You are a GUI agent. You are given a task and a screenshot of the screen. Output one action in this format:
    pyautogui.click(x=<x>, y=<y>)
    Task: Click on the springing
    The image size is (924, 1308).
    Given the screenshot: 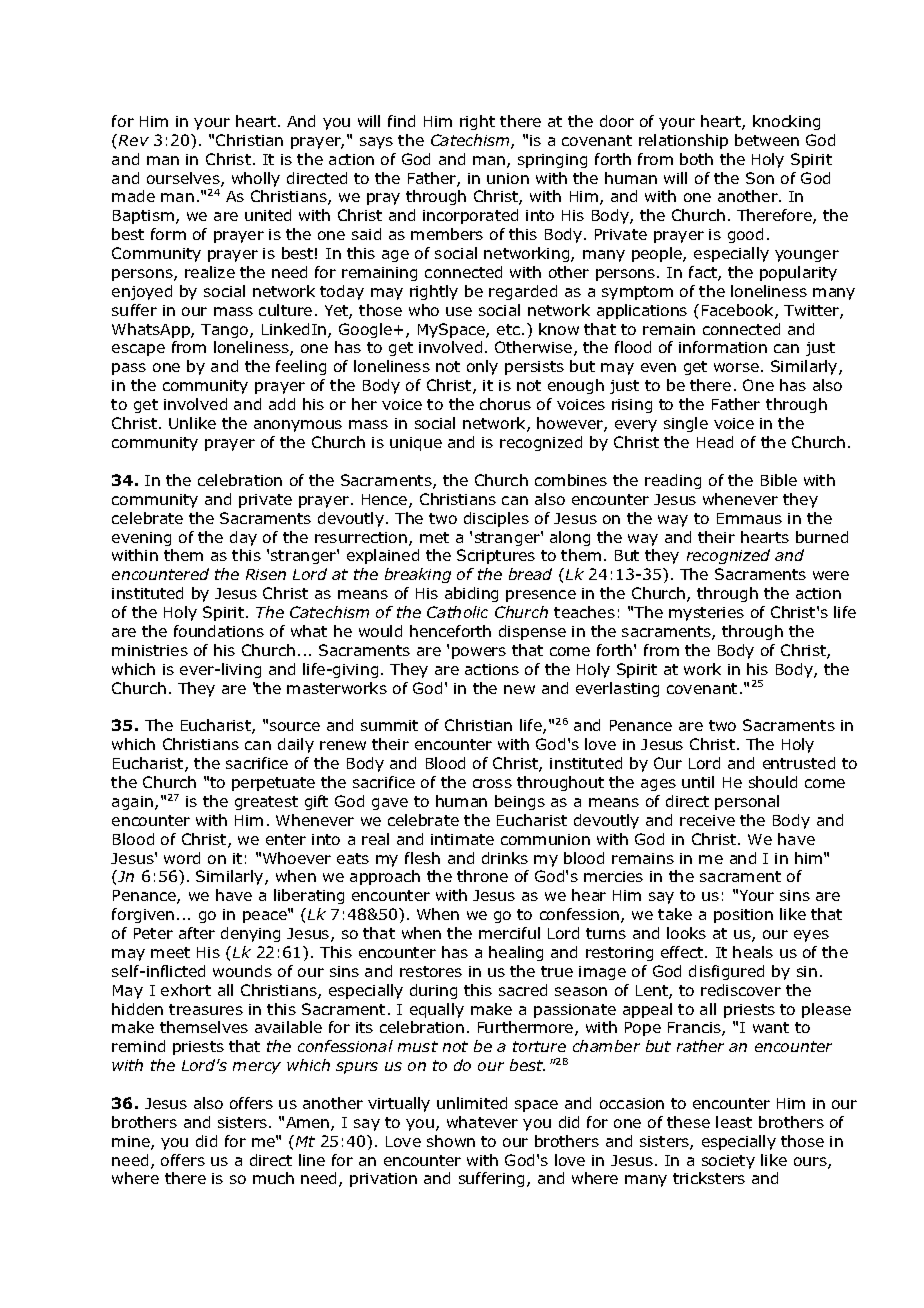 What is the action you would take?
    pyautogui.click(x=552, y=161)
